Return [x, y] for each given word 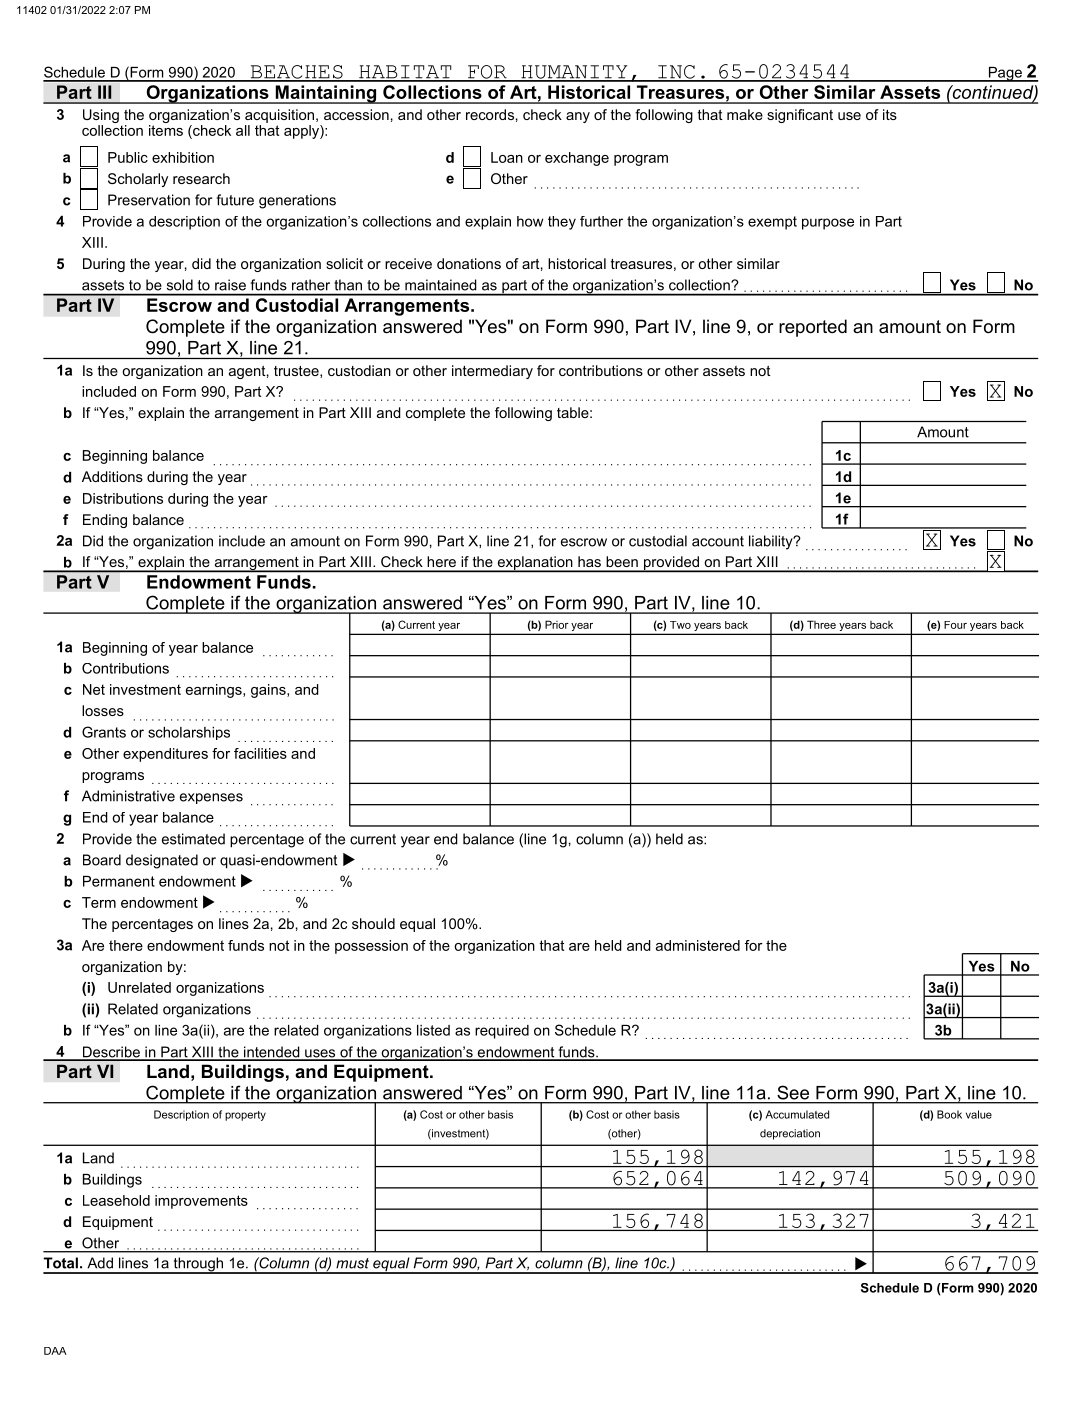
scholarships [189, 733]
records [490, 114]
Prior [557, 624]
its [890, 114]
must [352, 1263]
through [198, 1265]
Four [955, 625]
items [166, 130]
